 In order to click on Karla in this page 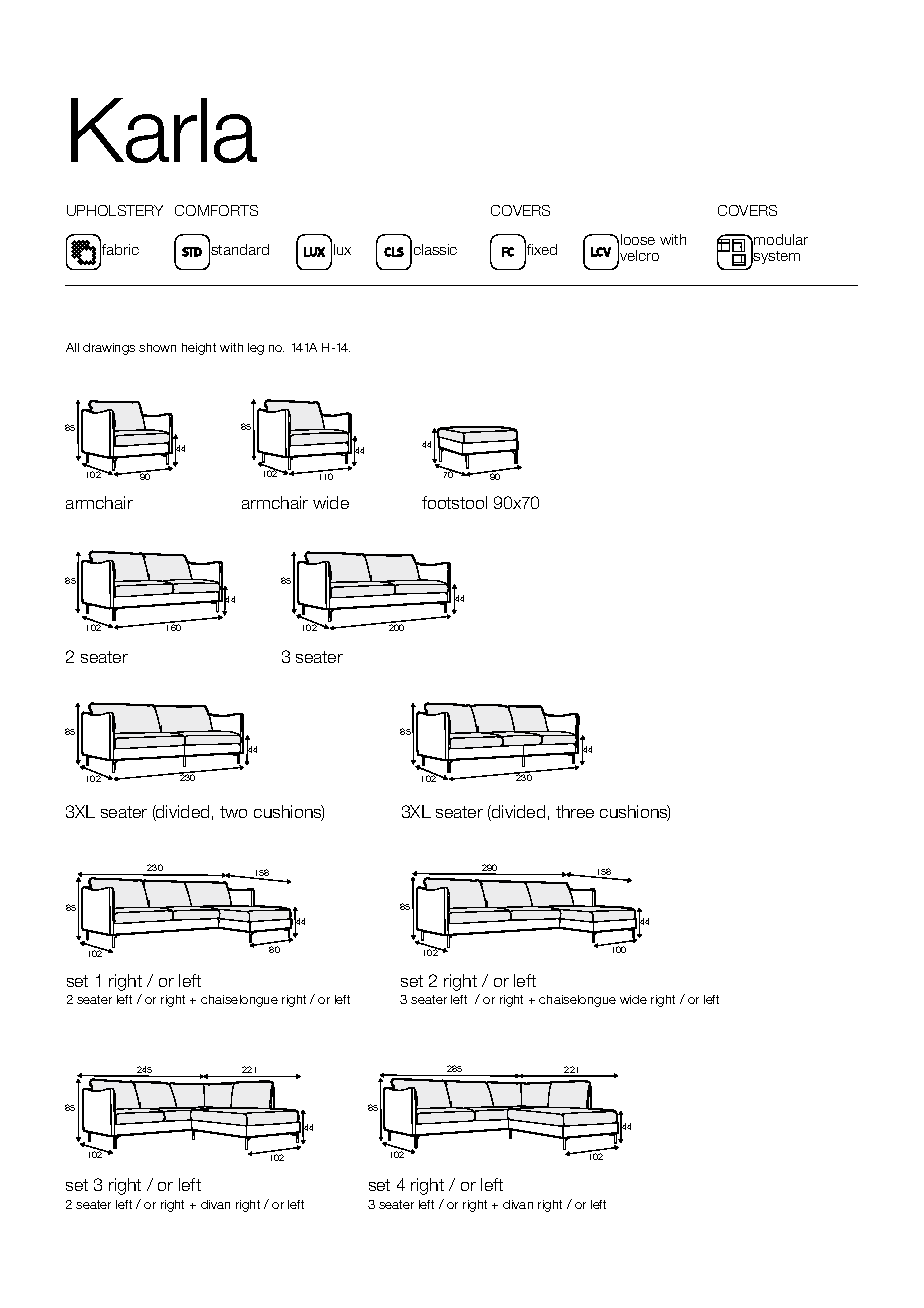, I will do `click(164, 130)`.
